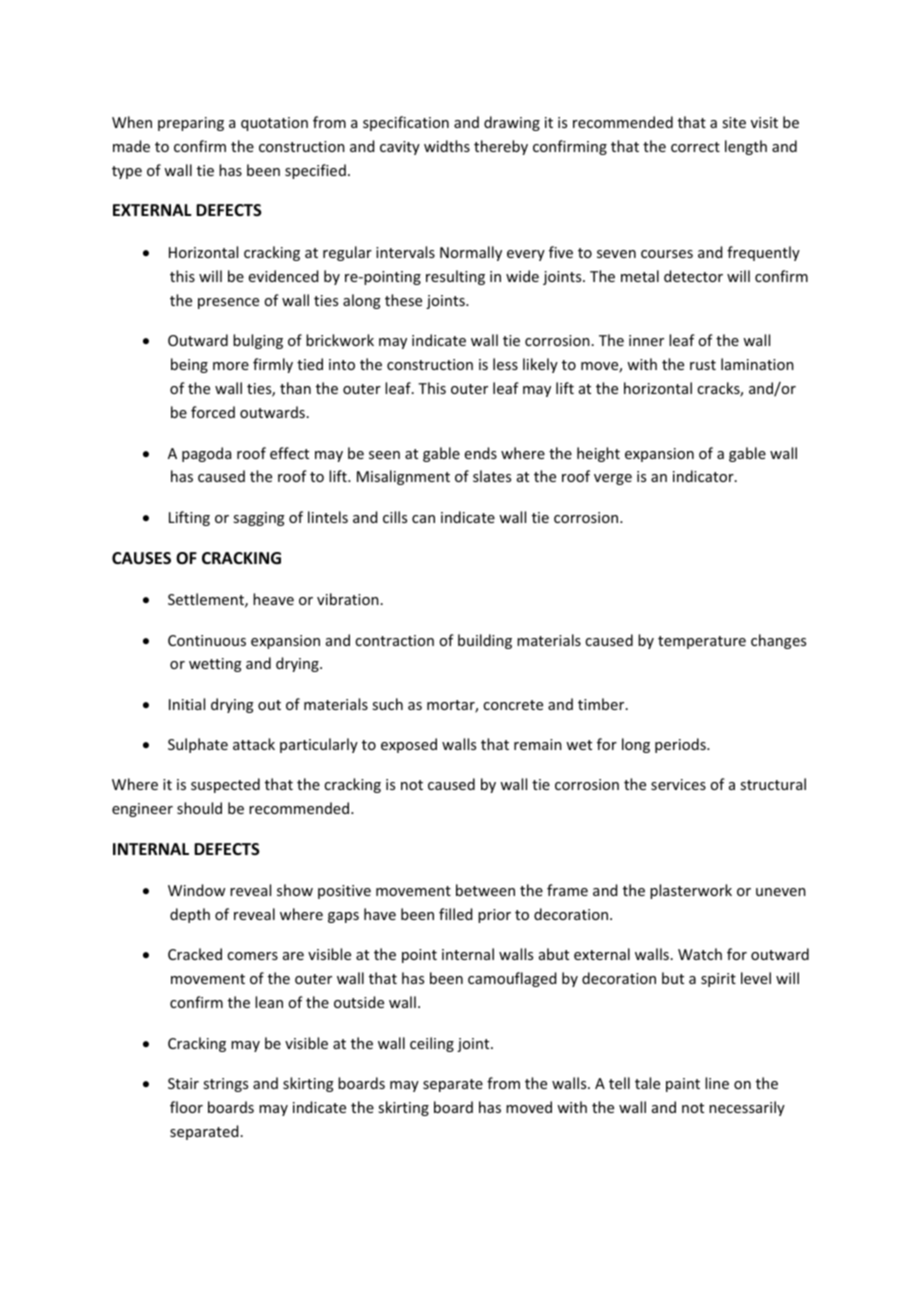 This screenshot has width=924, height=1308. What do you see at coordinates (695, 147) in the screenshot?
I see `correct` at bounding box center [695, 147].
